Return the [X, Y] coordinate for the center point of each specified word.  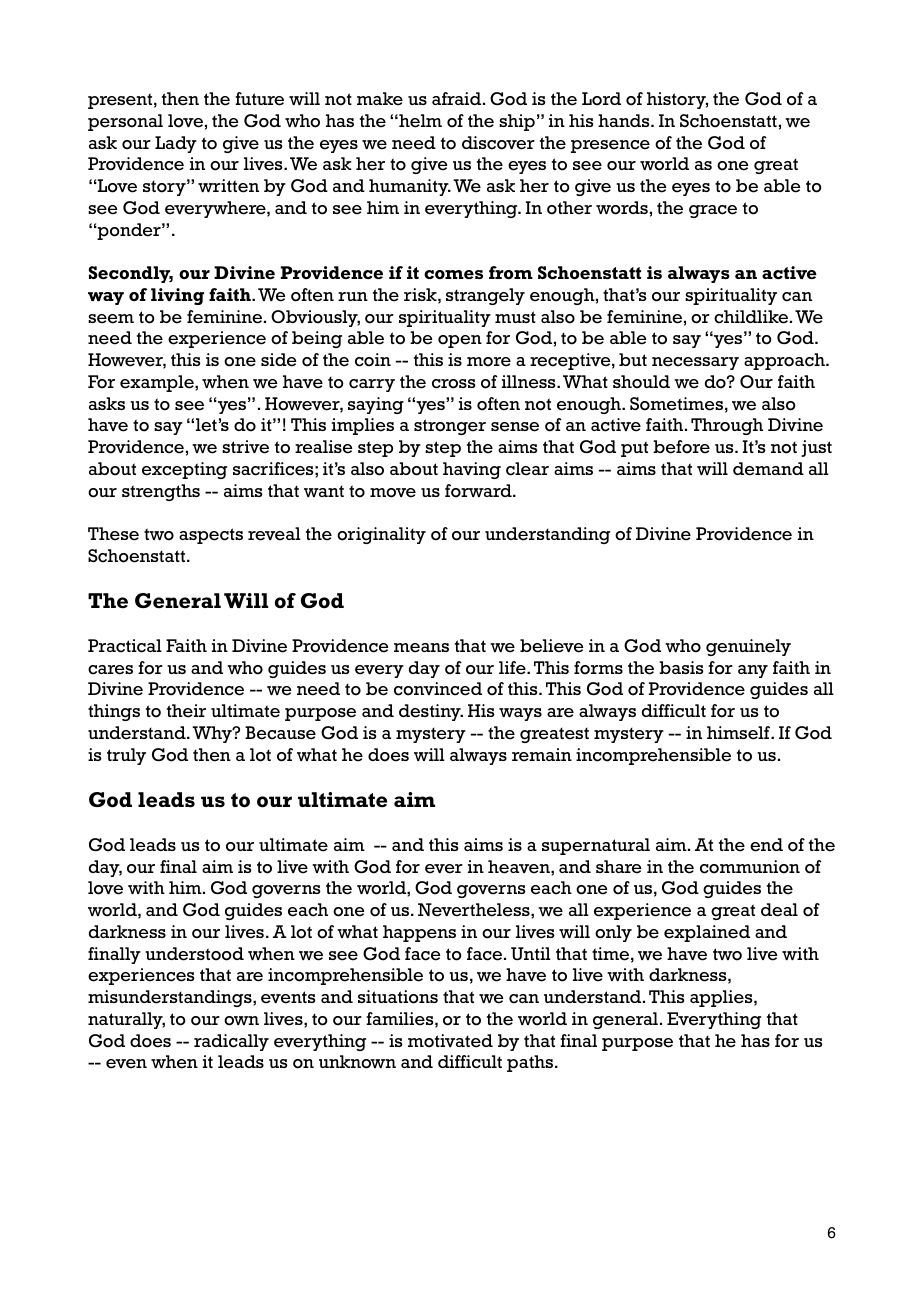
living [177, 296]
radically [231, 1042]
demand [768, 469]
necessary [695, 363]
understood [194, 954]
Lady [176, 144]
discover [498, 143]
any [753, 671]
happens [419, 933]
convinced [438, 689]
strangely [485, 296]
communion [750, 867]
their [186, 711]
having [472, 470]
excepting [184, 470]
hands [625, 120]
